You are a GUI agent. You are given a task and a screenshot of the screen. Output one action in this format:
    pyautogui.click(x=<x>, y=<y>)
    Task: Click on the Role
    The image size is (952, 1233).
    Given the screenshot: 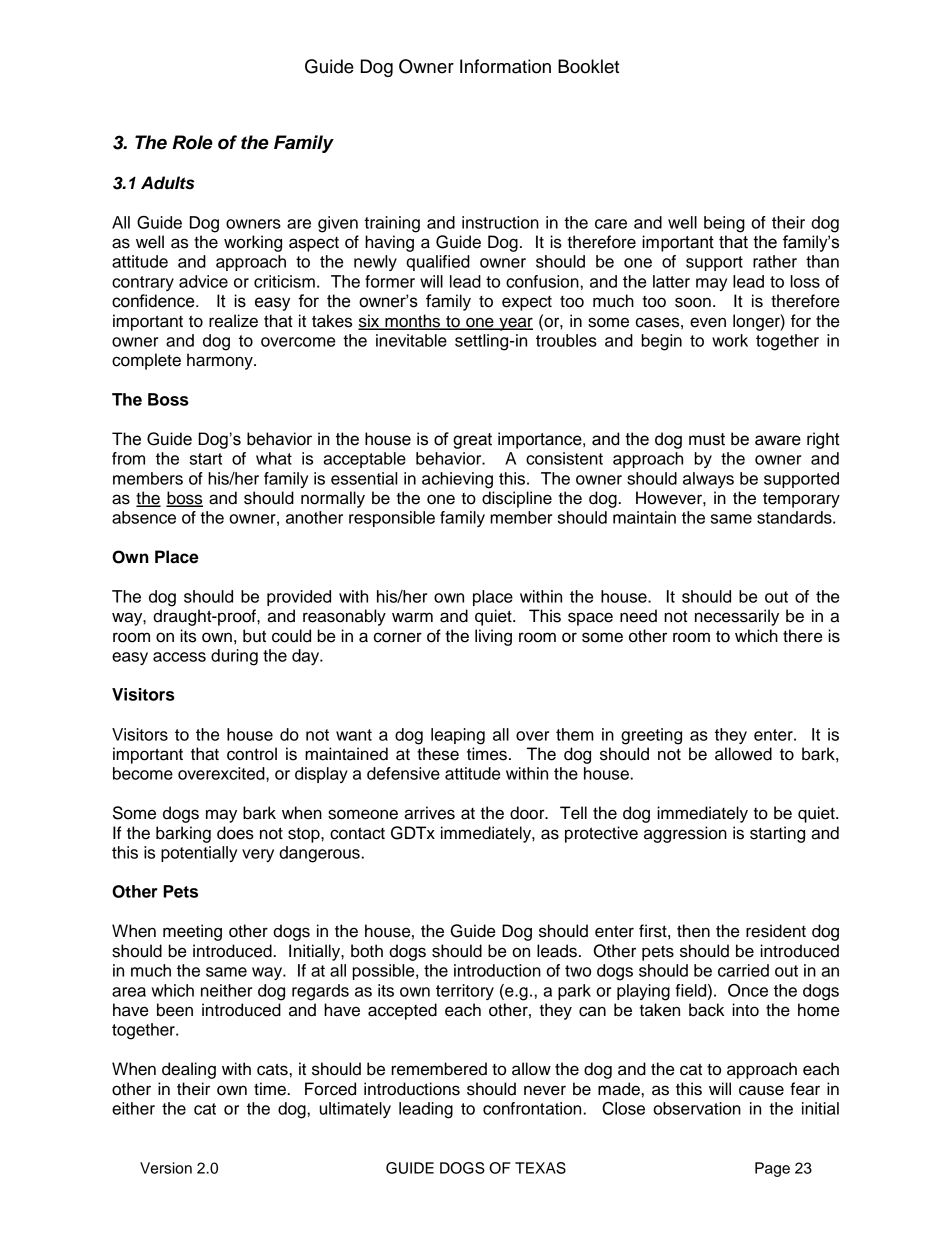 What is the action you would take?
    pyautogui.click(x=193, y=142)
